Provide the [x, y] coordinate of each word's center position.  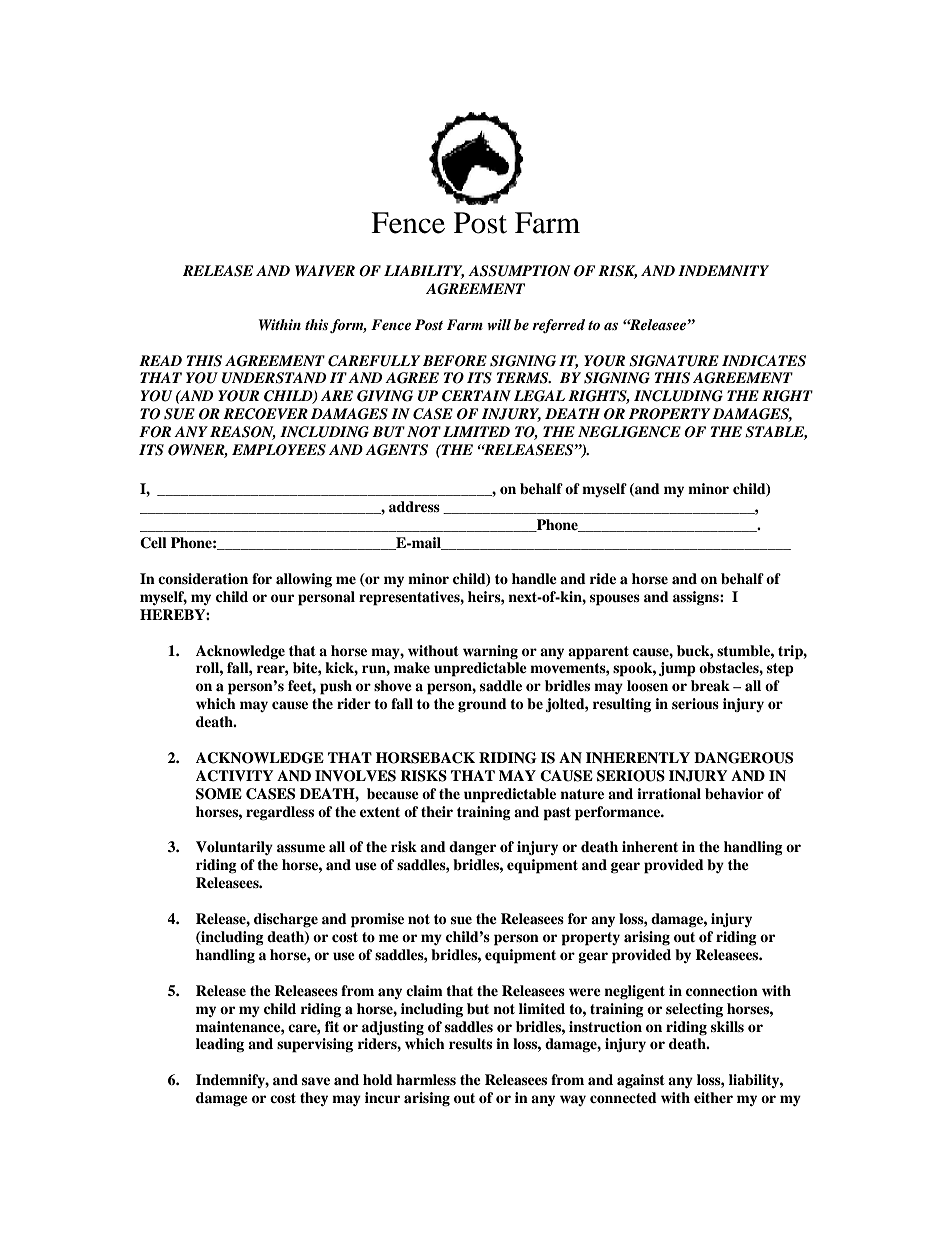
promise [377, 920]
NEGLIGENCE [629, 432]
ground [482, 705]
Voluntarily [234, 848]
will [499, 324]
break [710, 685]
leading [220, 1045]
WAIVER [325, 270]
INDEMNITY [723, 270]
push [336, 687]
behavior [734, 794]
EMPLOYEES [279, 450]
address [414, 506]
